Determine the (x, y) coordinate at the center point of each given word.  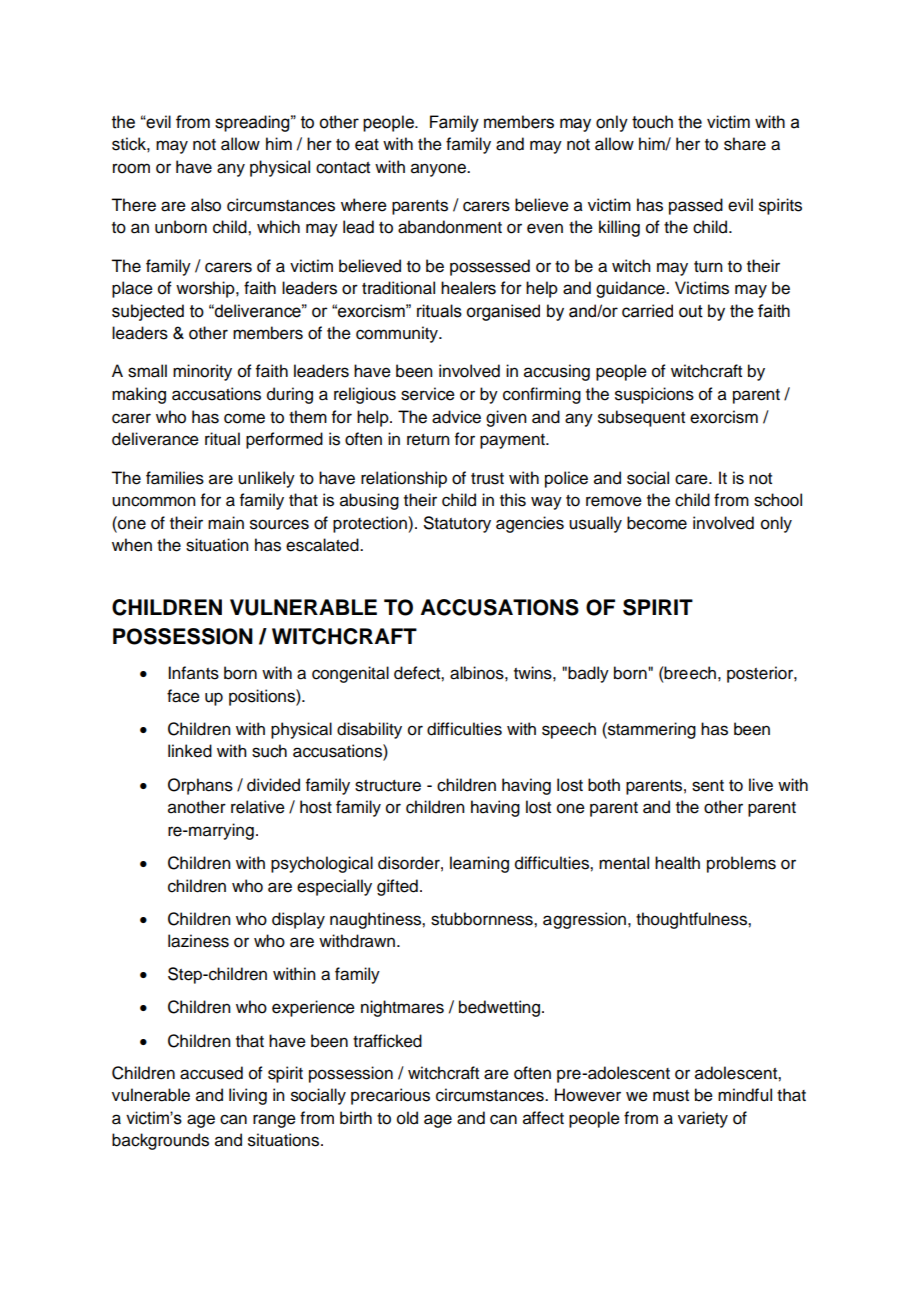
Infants (193, 673)
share (745, 144)
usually (595, 524)
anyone (439, 170)
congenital (350, 674)
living (248, 1096)
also (206, 205)
